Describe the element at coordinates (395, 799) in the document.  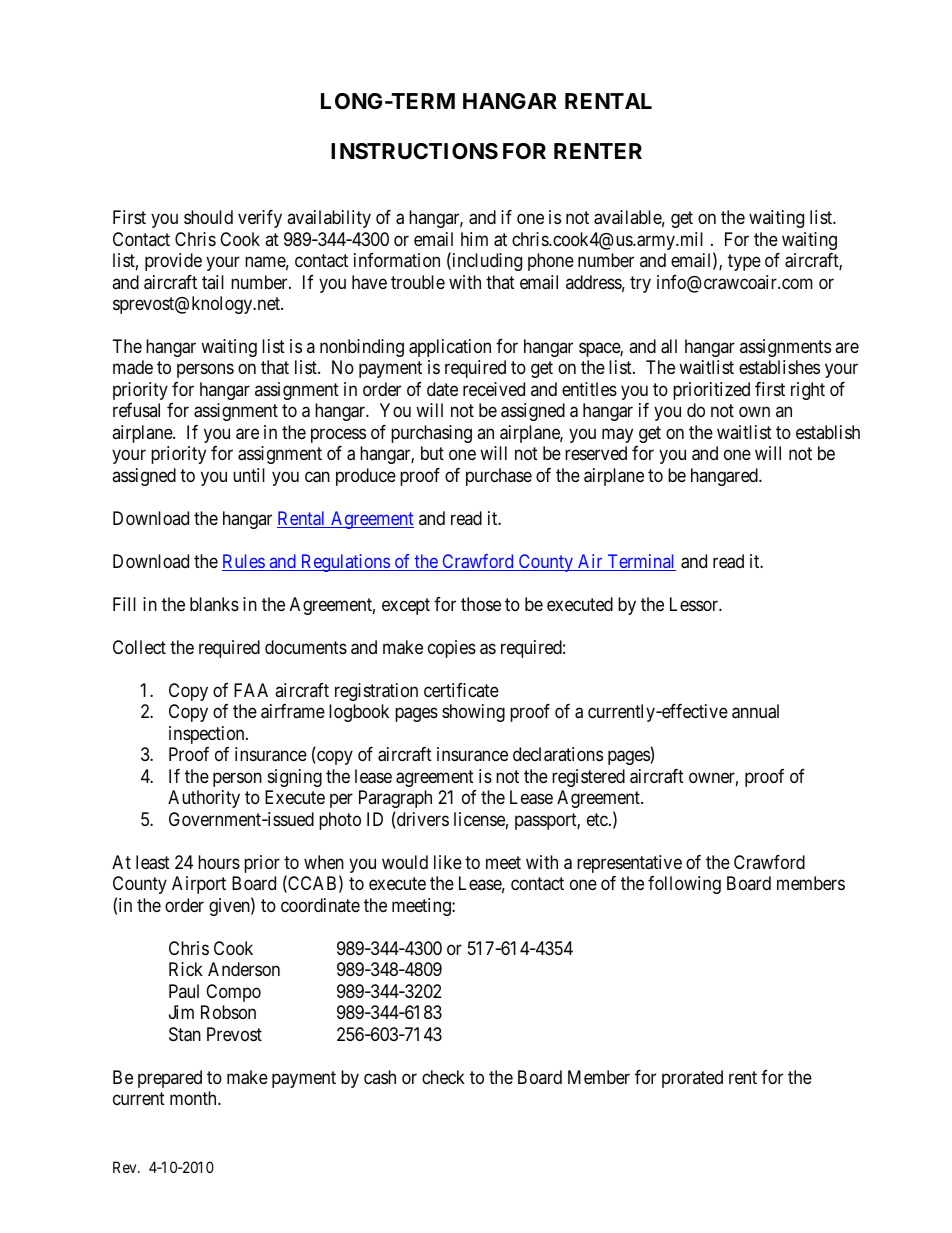
I see `Paragraph` at that location.
